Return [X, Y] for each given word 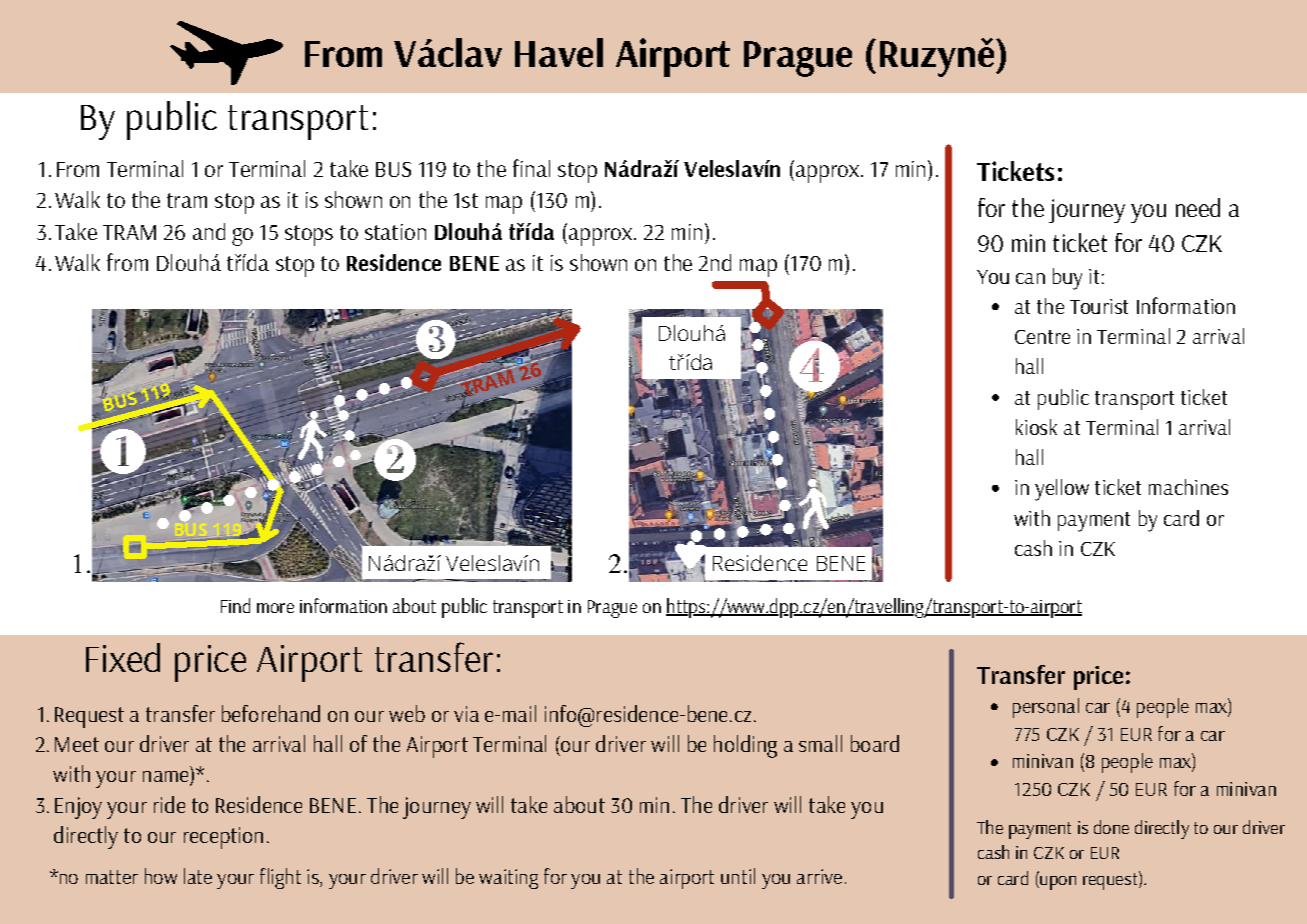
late [198, 876]
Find [235, 605]
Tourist [1099, 306]
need [1198, 207]
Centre [1042, 337]
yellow [1062, 490]
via [466, 714]
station [395, 232]
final [531, 168]
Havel [559, 52]
